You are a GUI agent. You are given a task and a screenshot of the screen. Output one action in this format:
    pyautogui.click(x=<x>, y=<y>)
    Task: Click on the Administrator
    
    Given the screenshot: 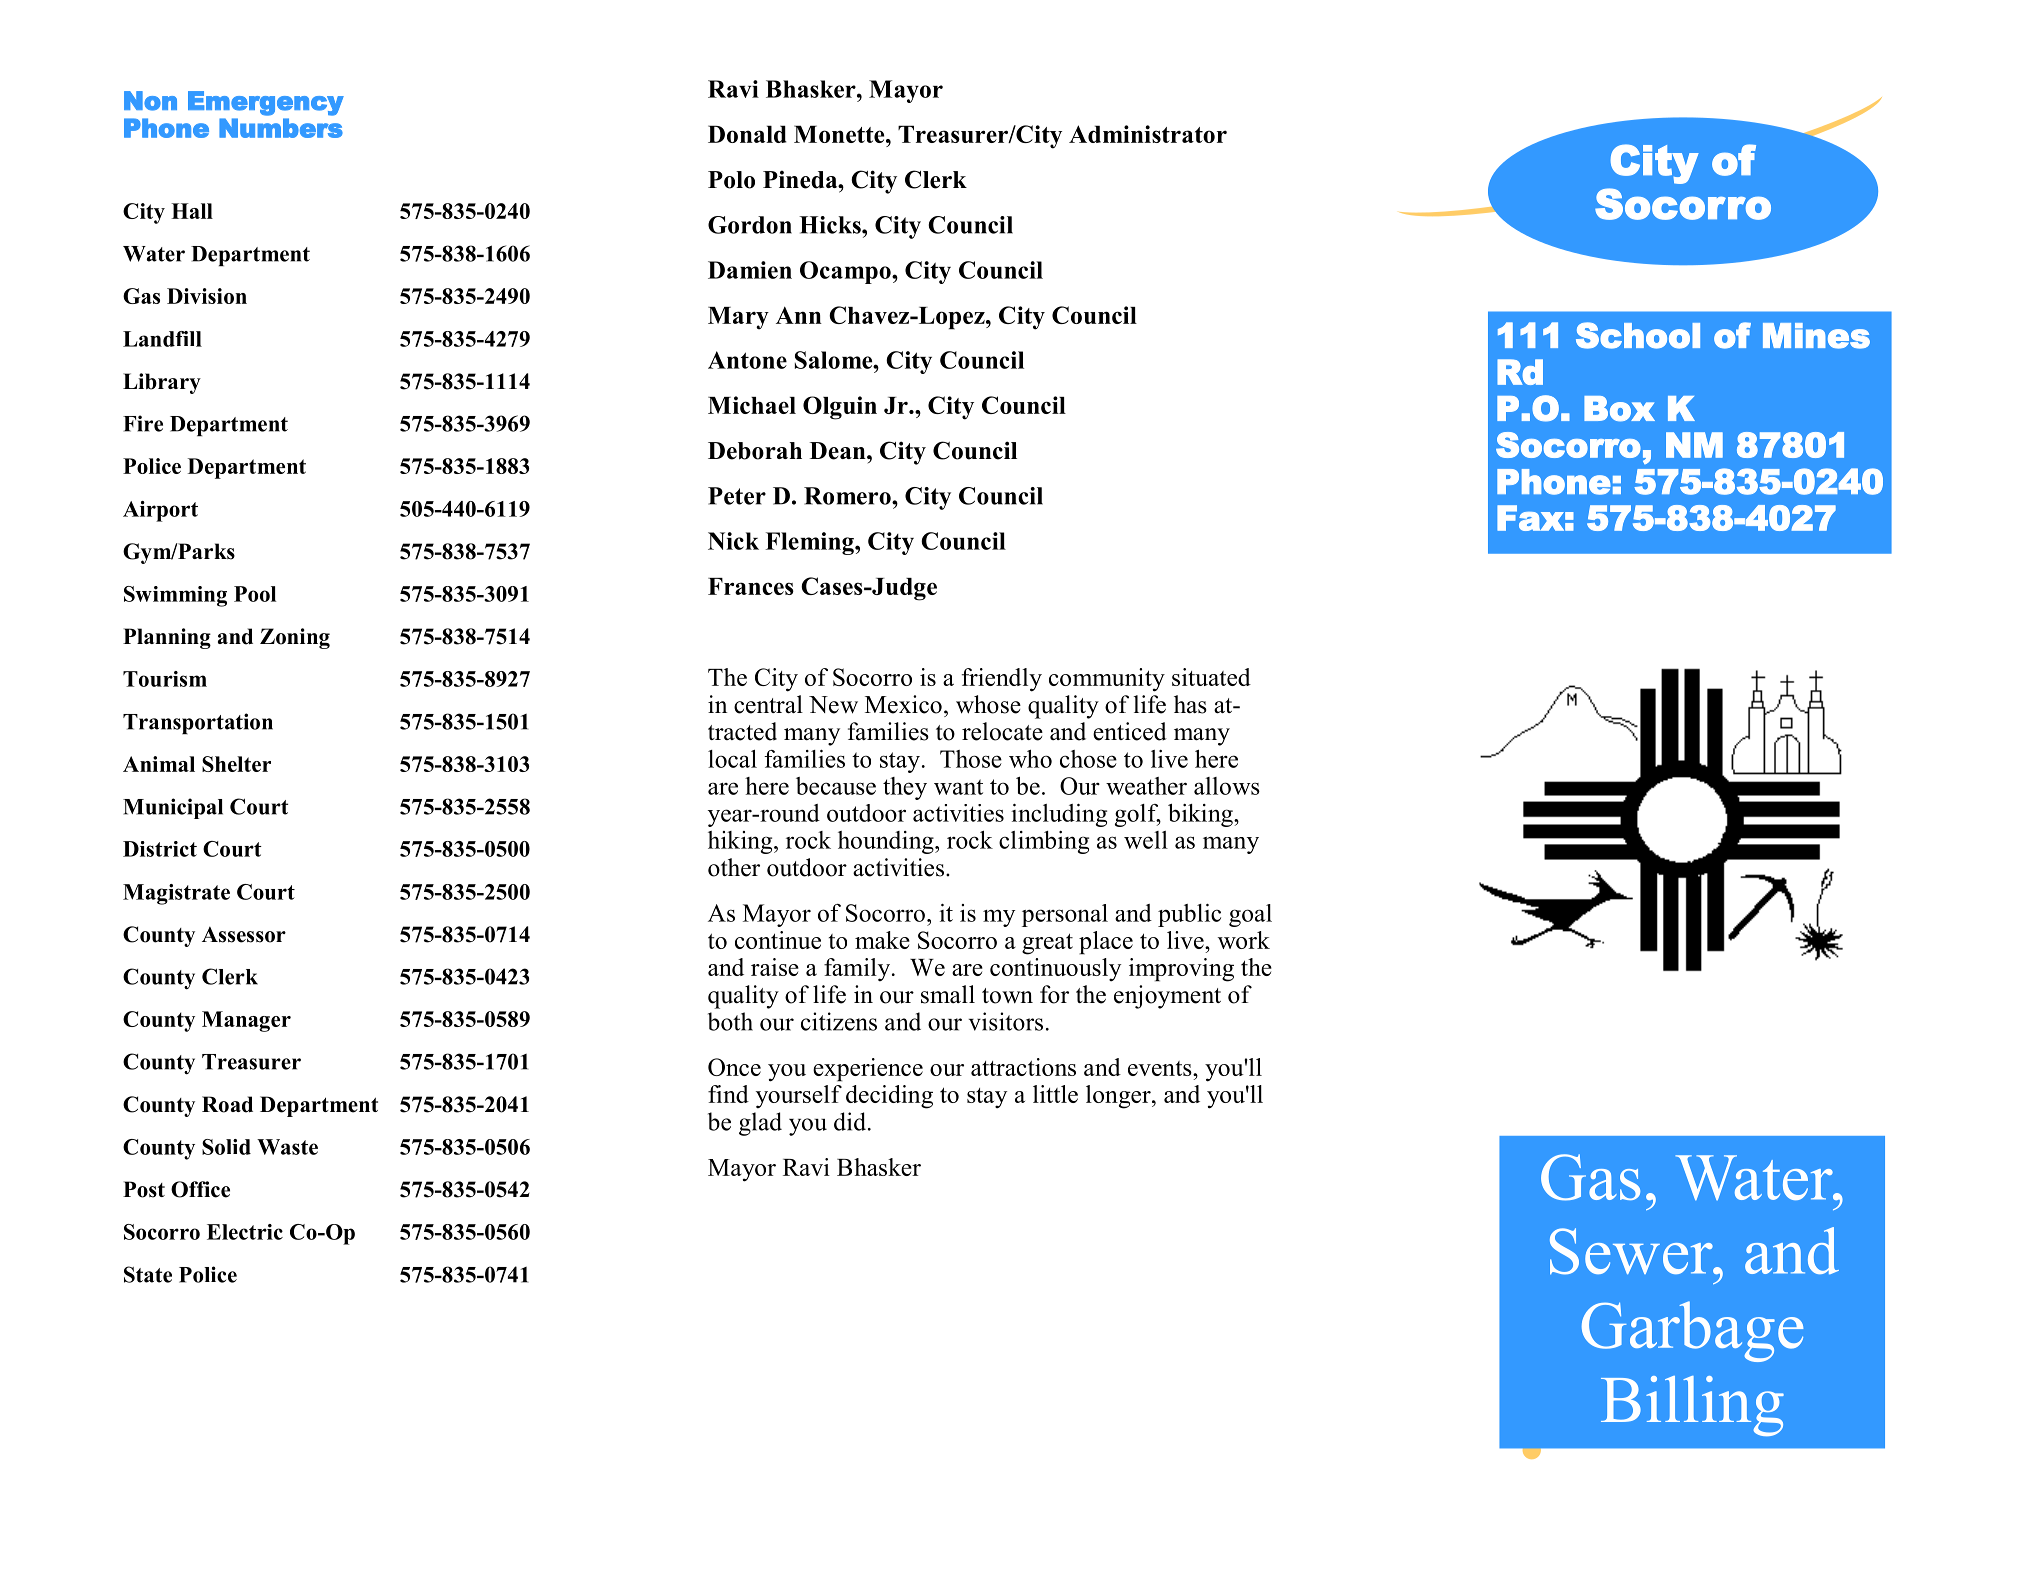 What is the action you would take?
    pyautogui.click(x=1148, y=134)
